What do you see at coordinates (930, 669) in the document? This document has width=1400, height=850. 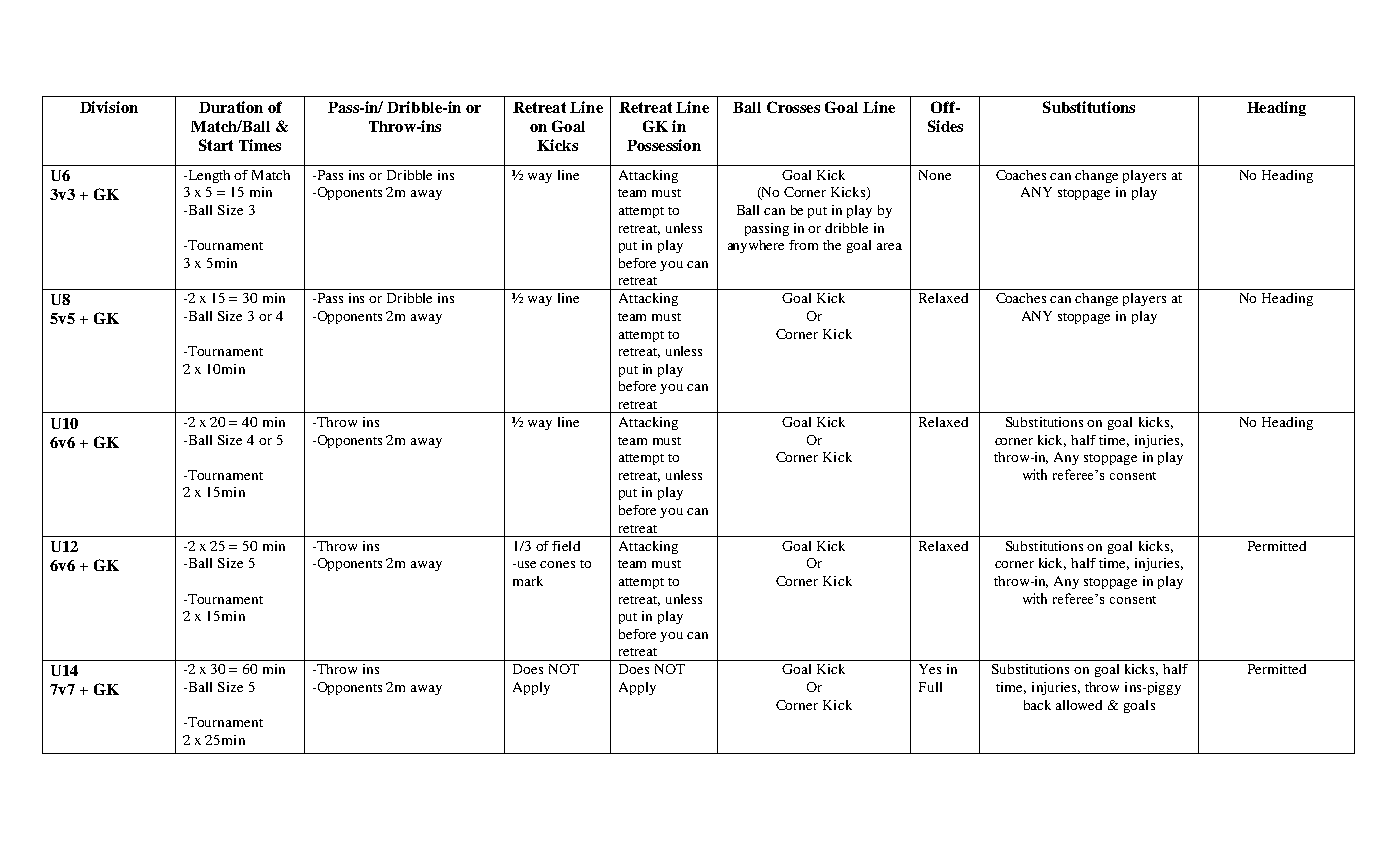 I see `Yes` at bounding box center [930, 669].
